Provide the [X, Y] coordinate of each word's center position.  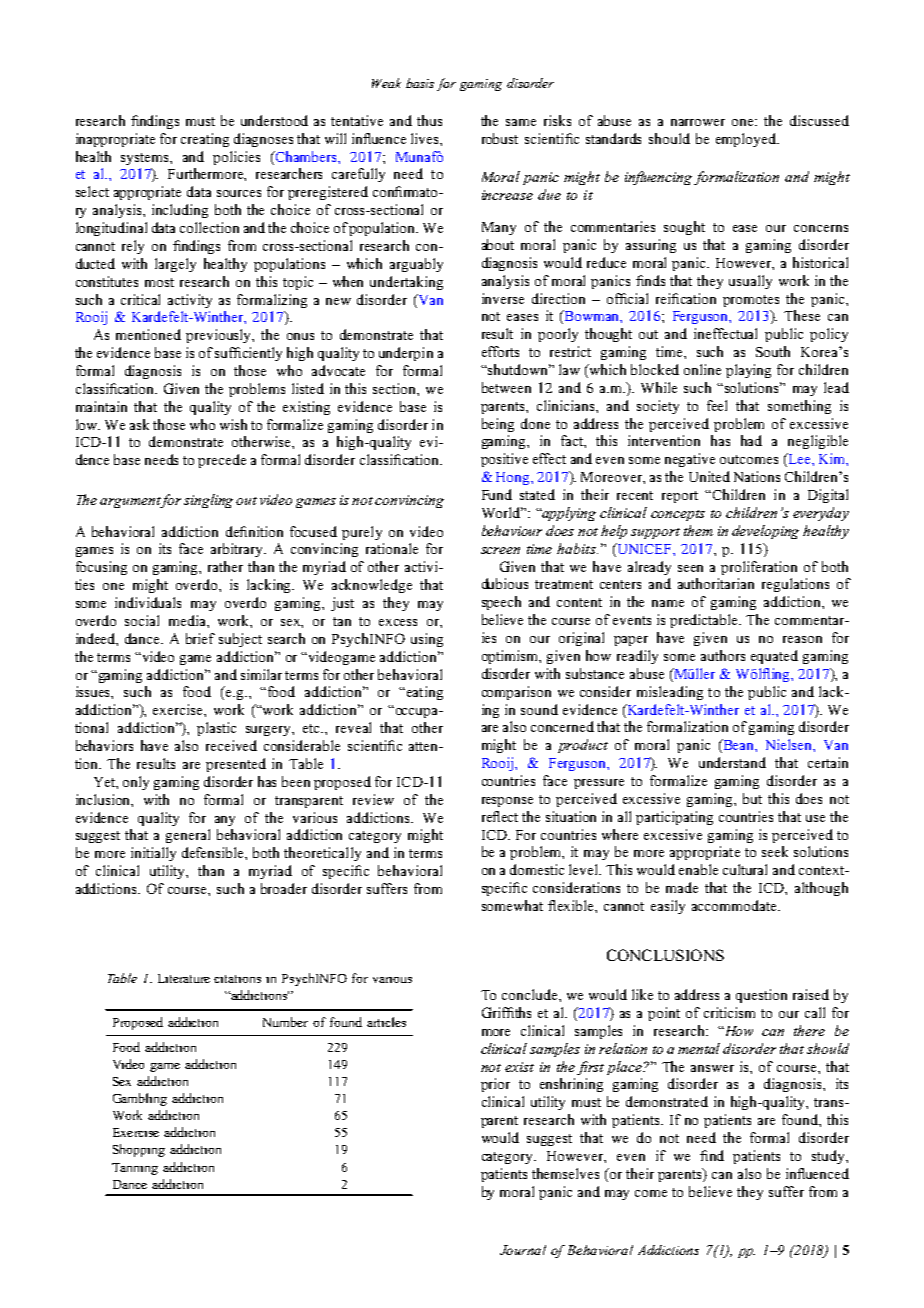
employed [747, 140]
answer [712, 1068]
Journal [523, 1250]
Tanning [135, 1169]
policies [236, 158]
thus [429, 120]
